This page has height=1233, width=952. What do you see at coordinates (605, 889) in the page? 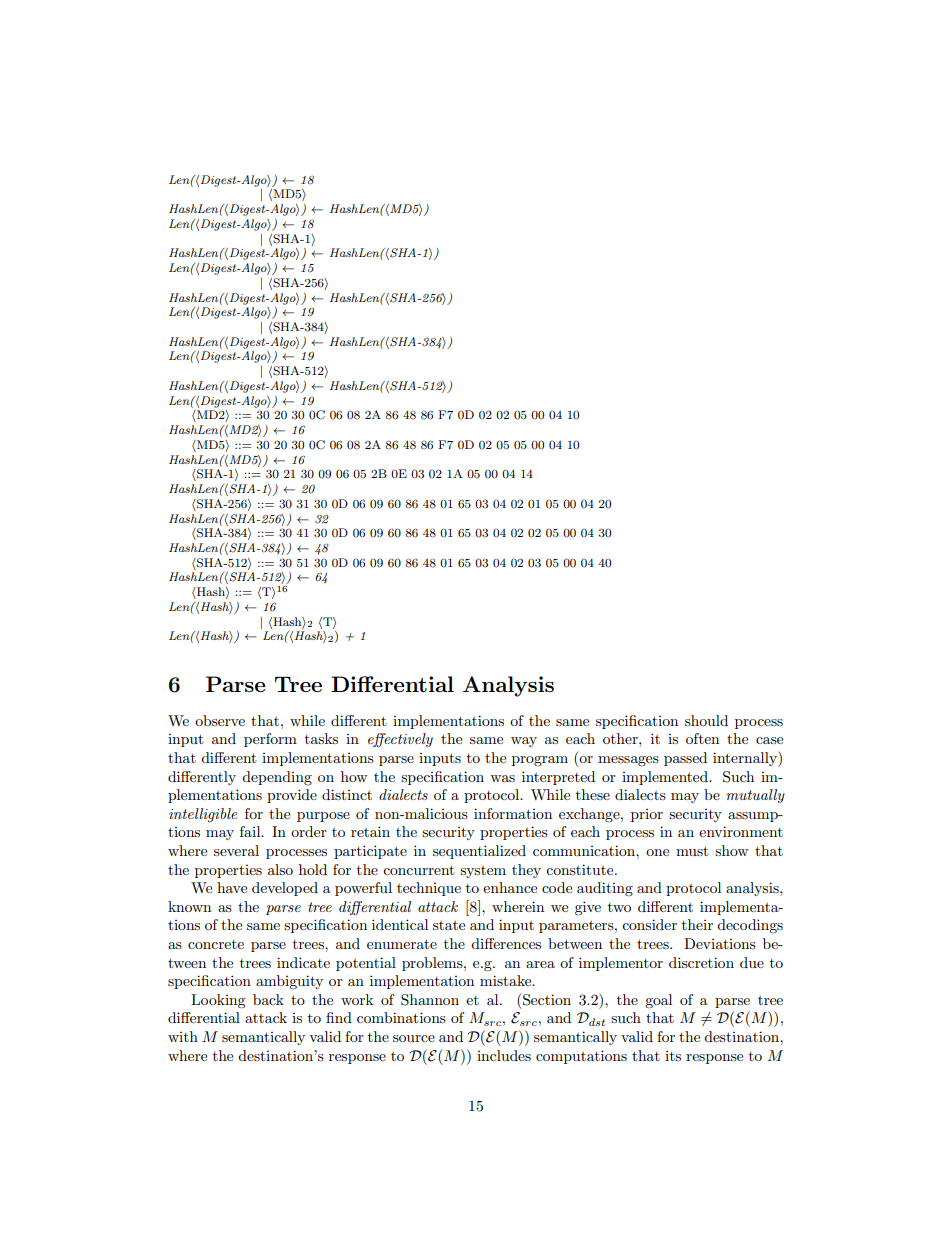
I see `auditing` at bounding box center [605, 889].
